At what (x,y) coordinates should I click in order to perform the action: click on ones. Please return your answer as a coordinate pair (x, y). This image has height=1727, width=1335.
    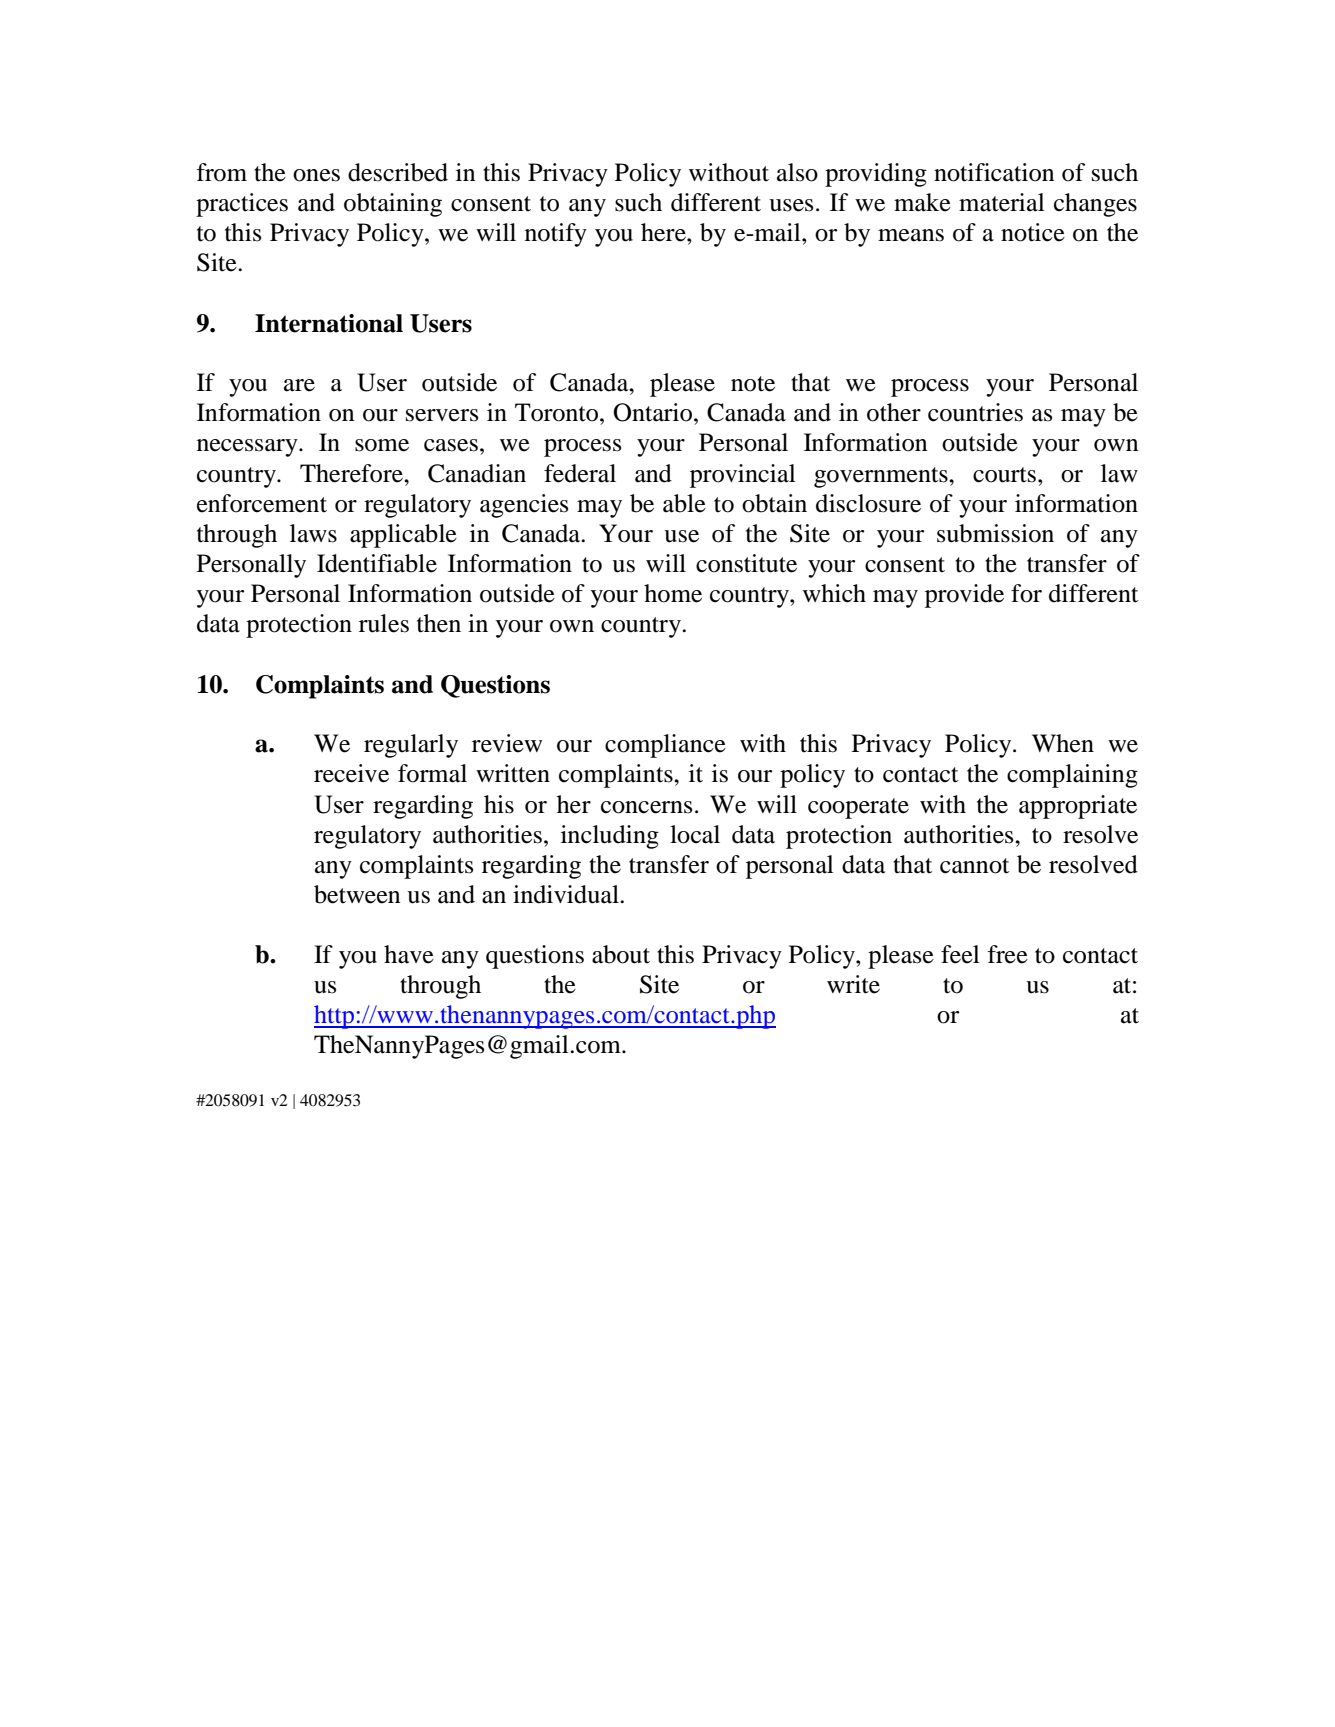
    Looking at the image, I should click on (316, 175).
